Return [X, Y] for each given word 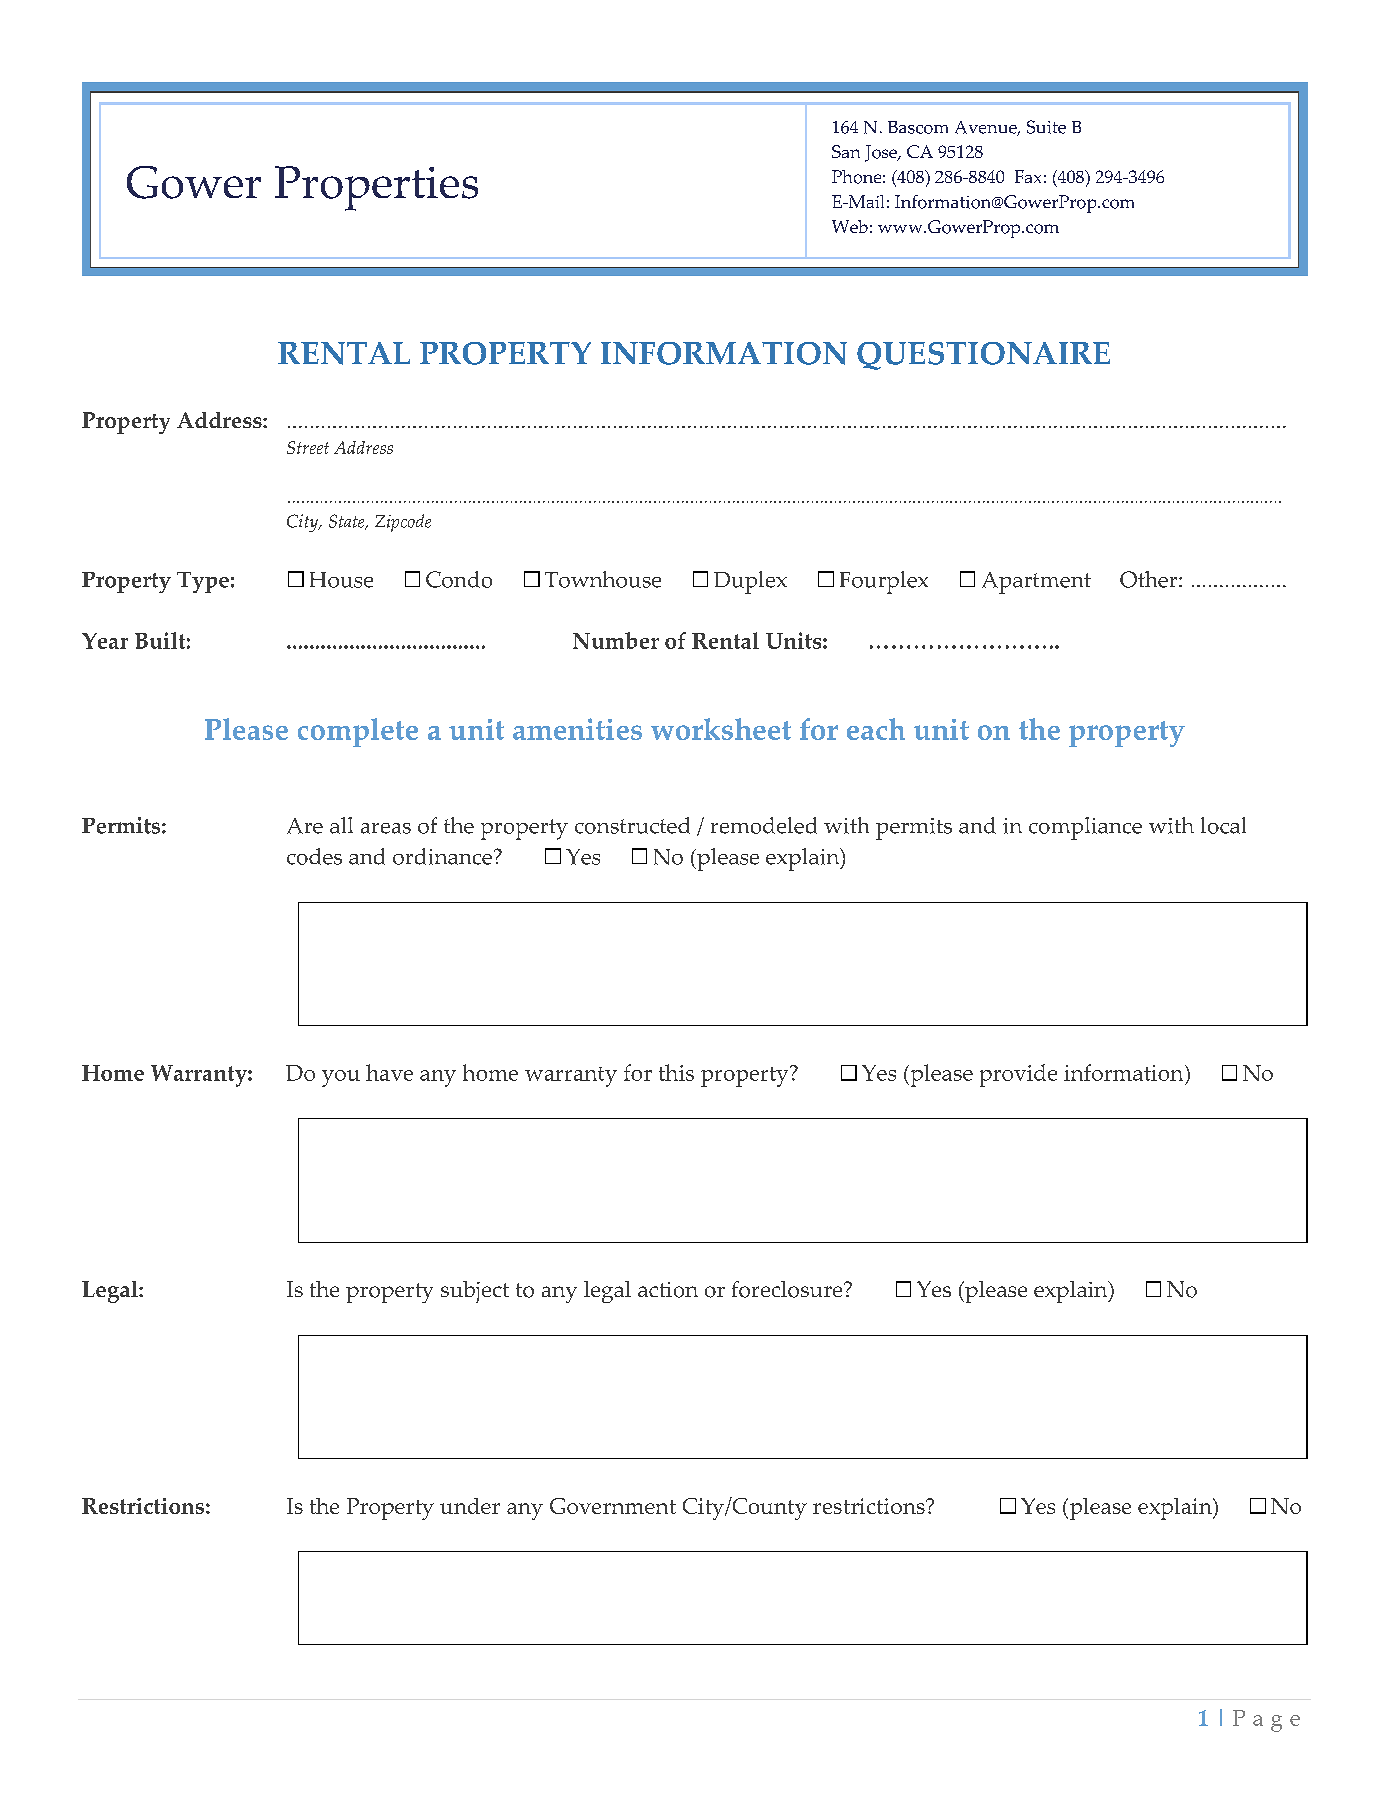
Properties [376, 188]
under [470, 1506]
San [846, 151]
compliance [1085, 828]
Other [1150, 579]
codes [314, 856]
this [676, 1072]
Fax [1028, 176]
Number [616, 640]
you [341, 1078]
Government [613, 1506]
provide [1018, 1075]
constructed [632, 825]
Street [308, 447]
